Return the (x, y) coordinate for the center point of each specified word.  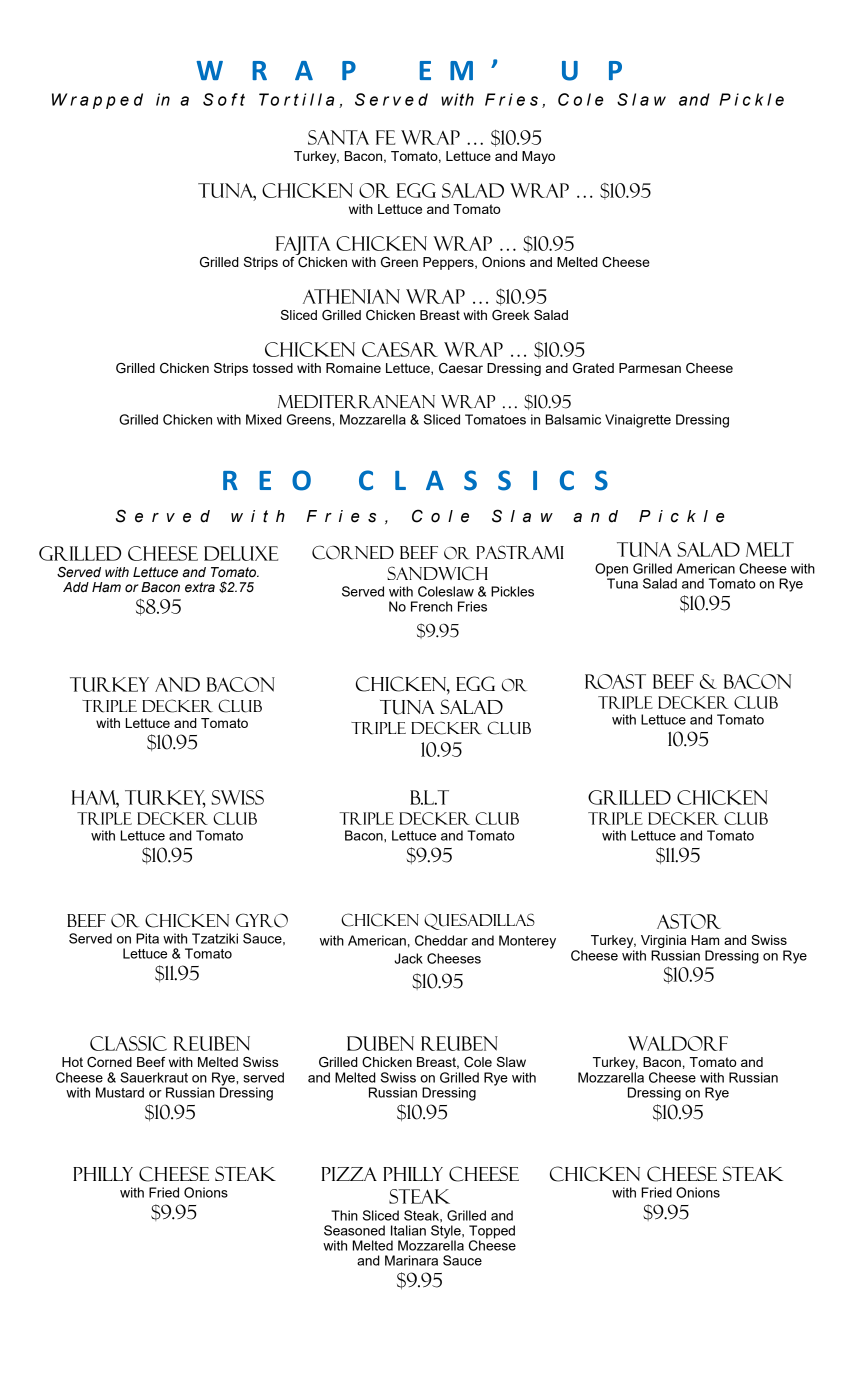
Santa (338, 137)
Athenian (351, 296)
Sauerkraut (154, 1077)
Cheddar (441, 940)
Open (611, 571)
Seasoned (354, 1230)
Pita (147, 938)
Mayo (538, 157)
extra (200, 587)
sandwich (437, 573)
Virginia (663, 941)
